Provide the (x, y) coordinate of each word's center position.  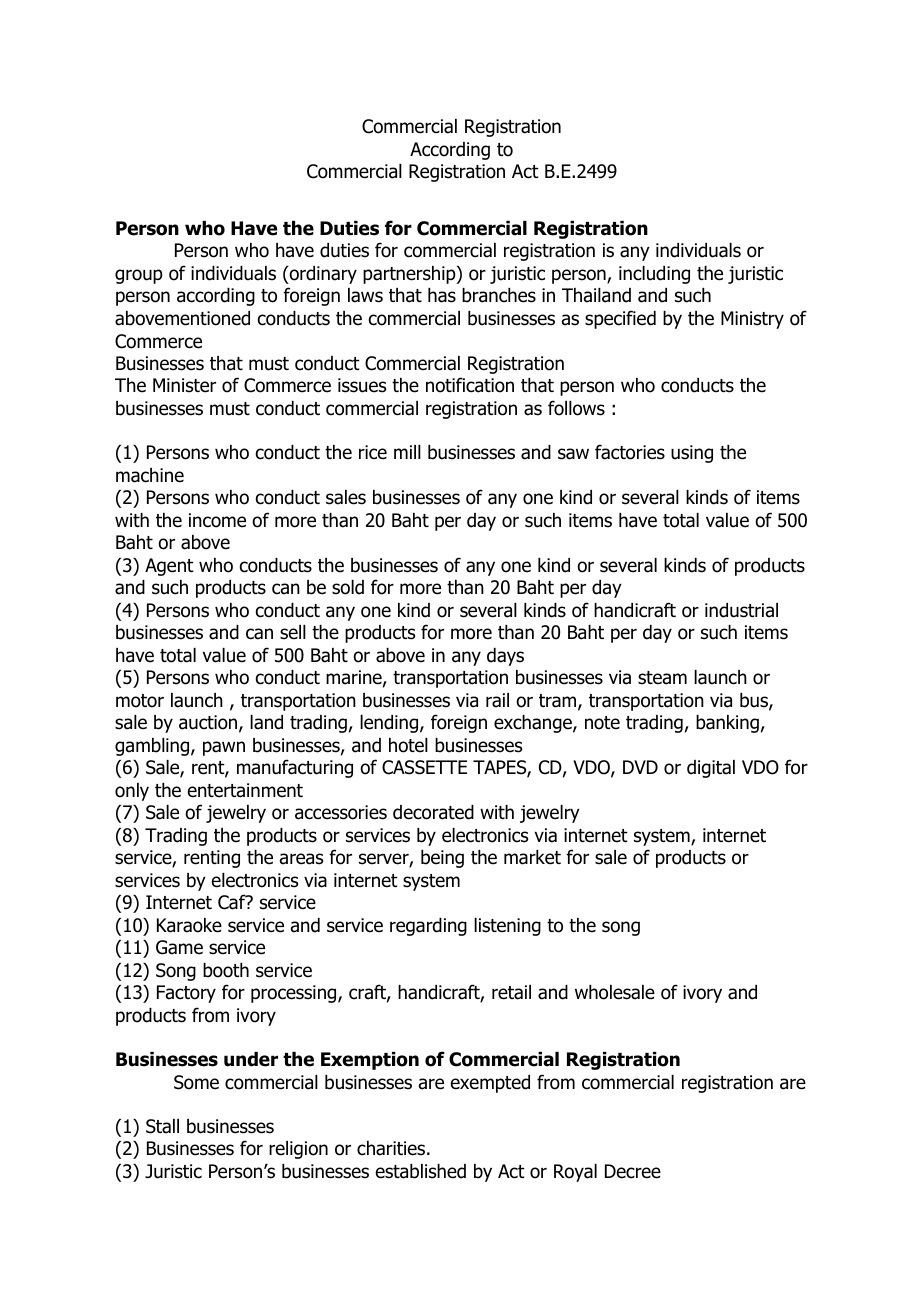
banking (727, 724)
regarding (428, 927)
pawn (224, 748)
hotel (408, 745)
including (654, 275)
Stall (162, 1126)
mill (407, 452)
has (442, 295)
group (139, 276)
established (421, 1171)
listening (507, 927)
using (692, 454)
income (217, 520)
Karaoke (189, 925)
